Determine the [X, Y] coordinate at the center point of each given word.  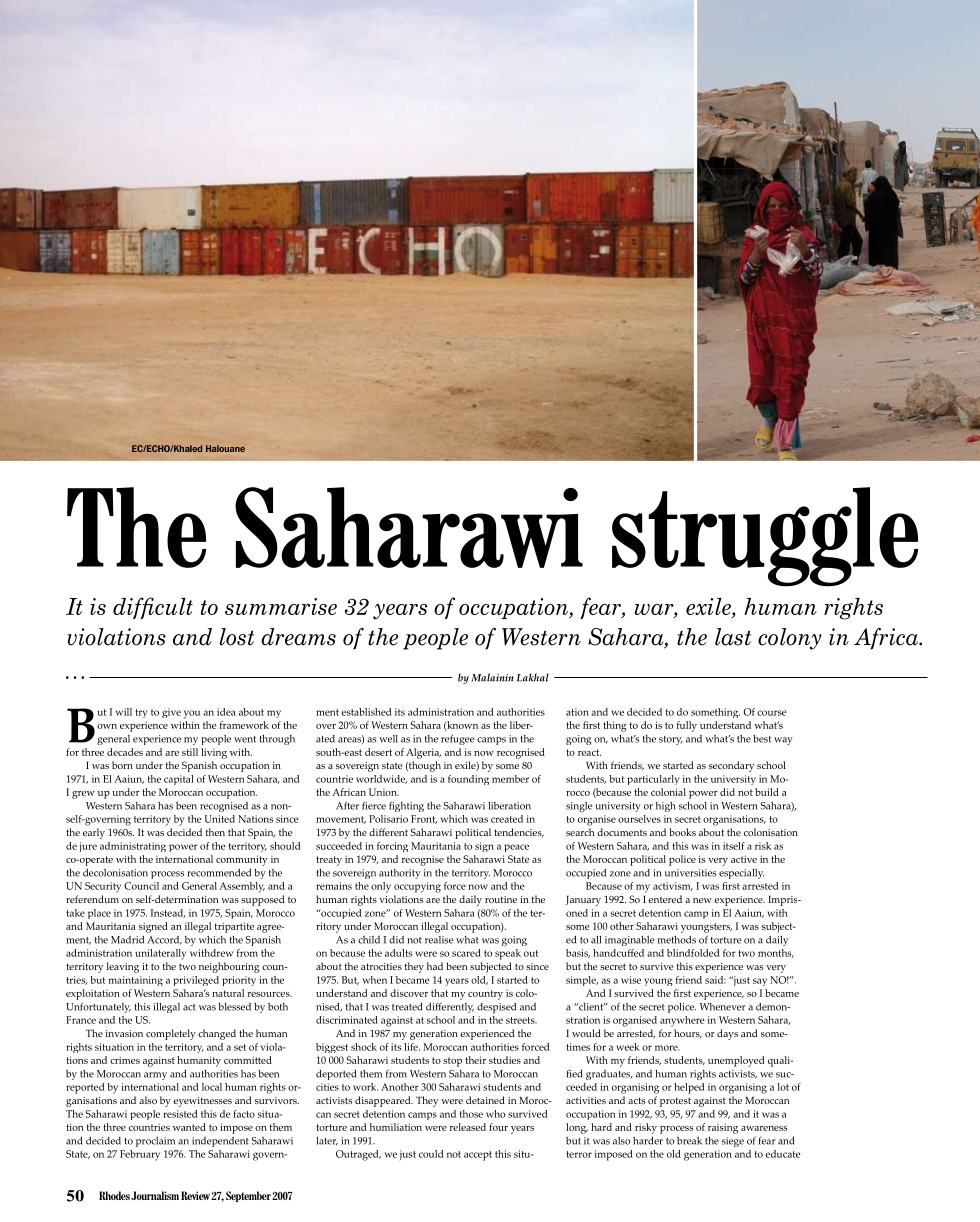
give [171, 713]
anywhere [682, 1021]
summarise [281, 606]
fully [687, 726]
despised [496, 1008]
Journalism [155, 1195]
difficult [153, 608]
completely [171, 1034]
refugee [457, 739]
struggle [765, 537]
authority [400, 874]
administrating [133, 847]
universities [690, 873]
